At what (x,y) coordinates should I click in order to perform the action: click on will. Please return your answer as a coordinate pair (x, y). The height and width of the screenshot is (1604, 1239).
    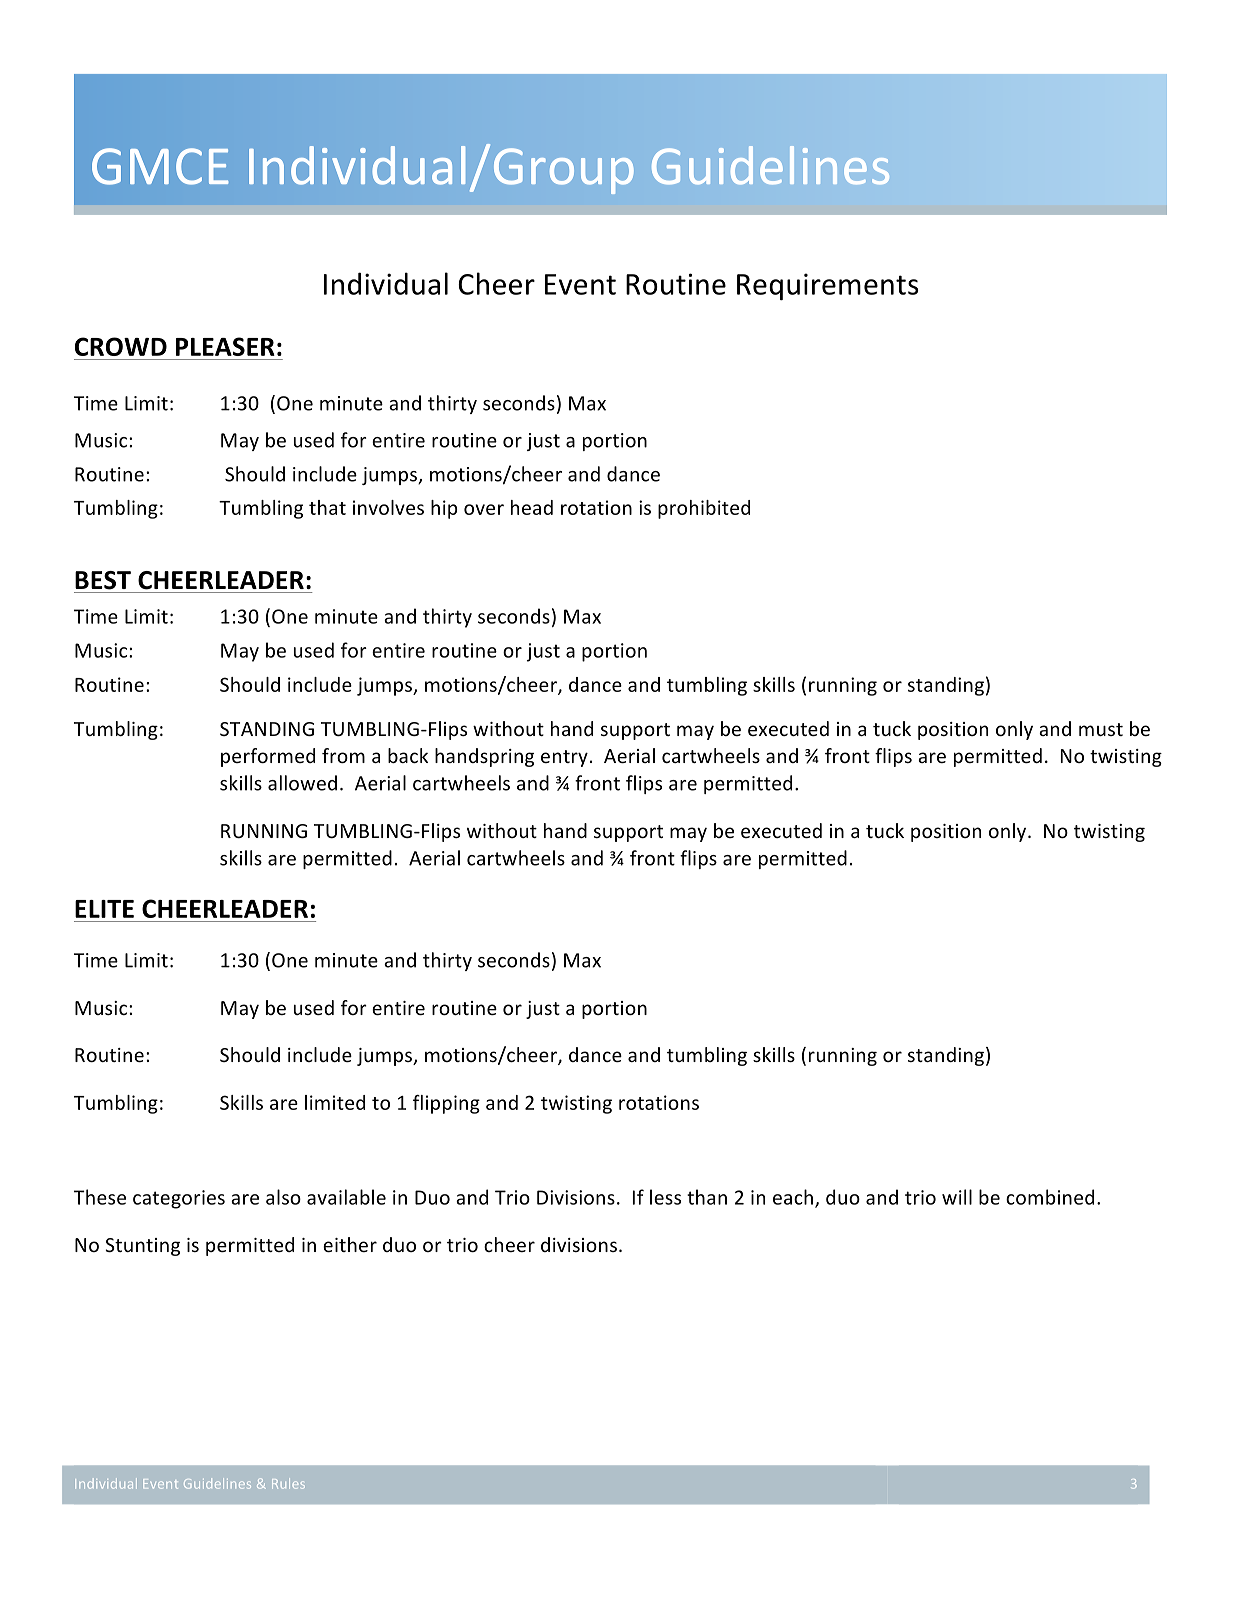
    Looking at the image, I should click on (957, 1197).
